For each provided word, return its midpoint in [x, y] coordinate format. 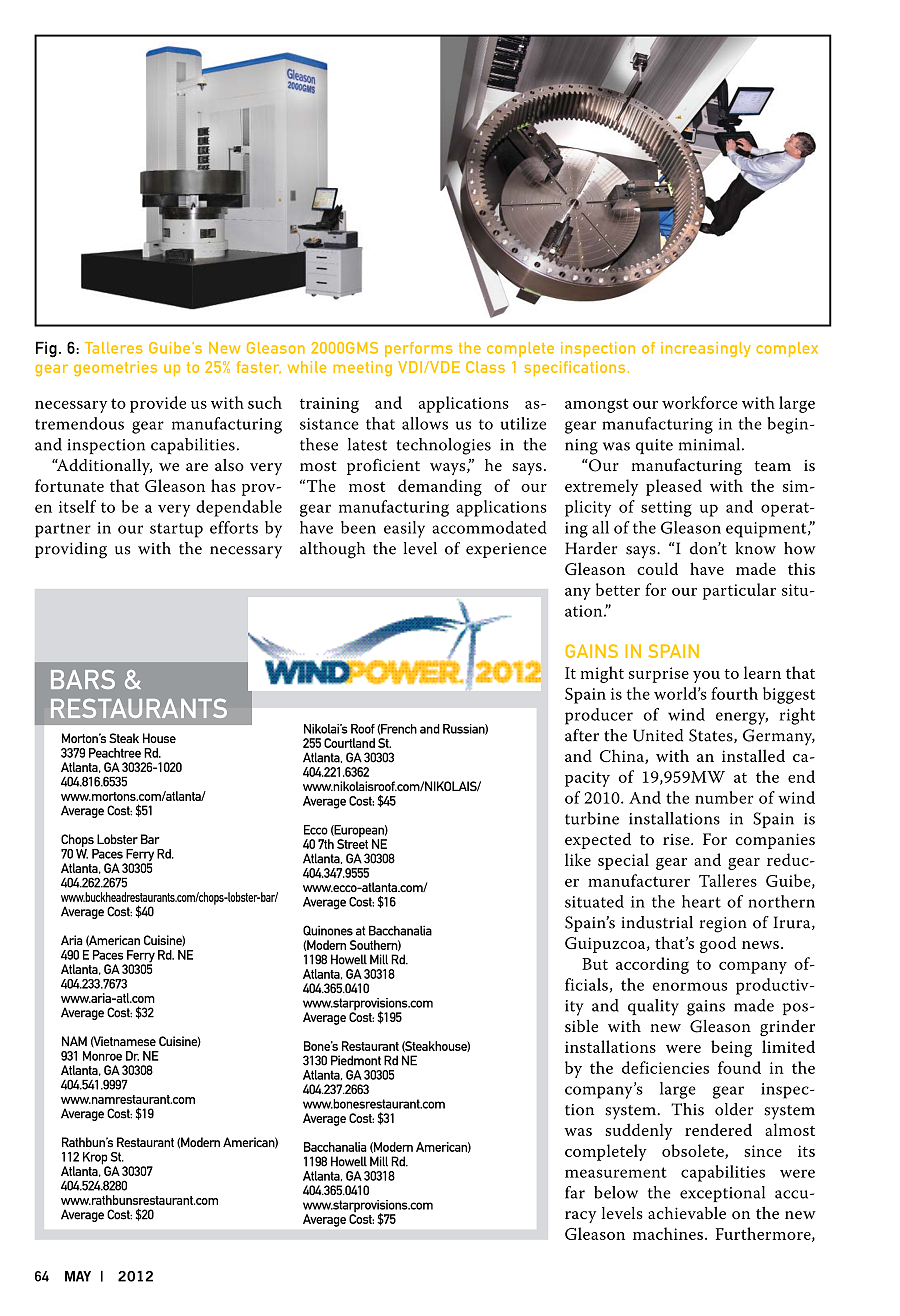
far [575, 1192]
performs [419, 349]
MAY [78, 1276]
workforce [700, 402]
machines [668, 1233]
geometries [115, 369]
